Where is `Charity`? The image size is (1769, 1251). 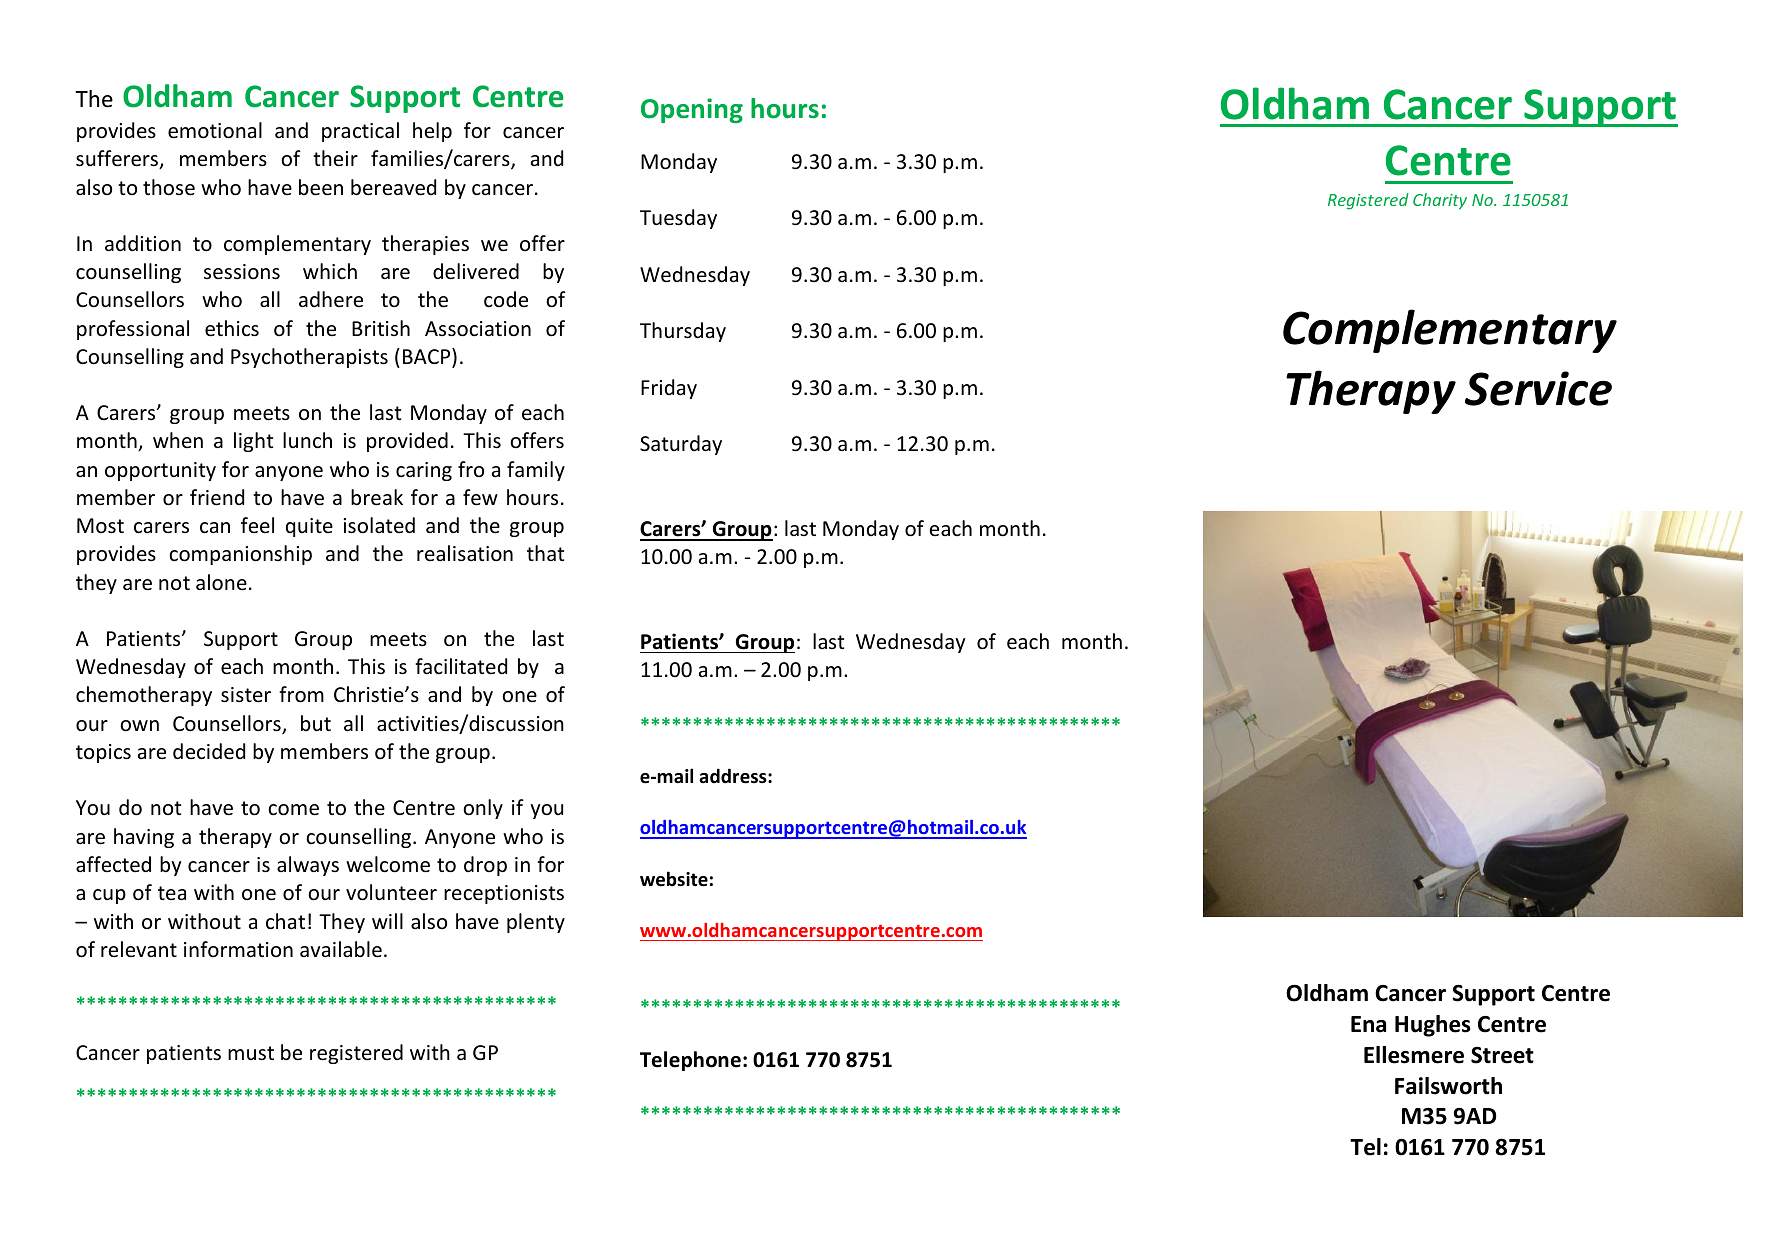 Charity is located at coordinates (1440, 201).
